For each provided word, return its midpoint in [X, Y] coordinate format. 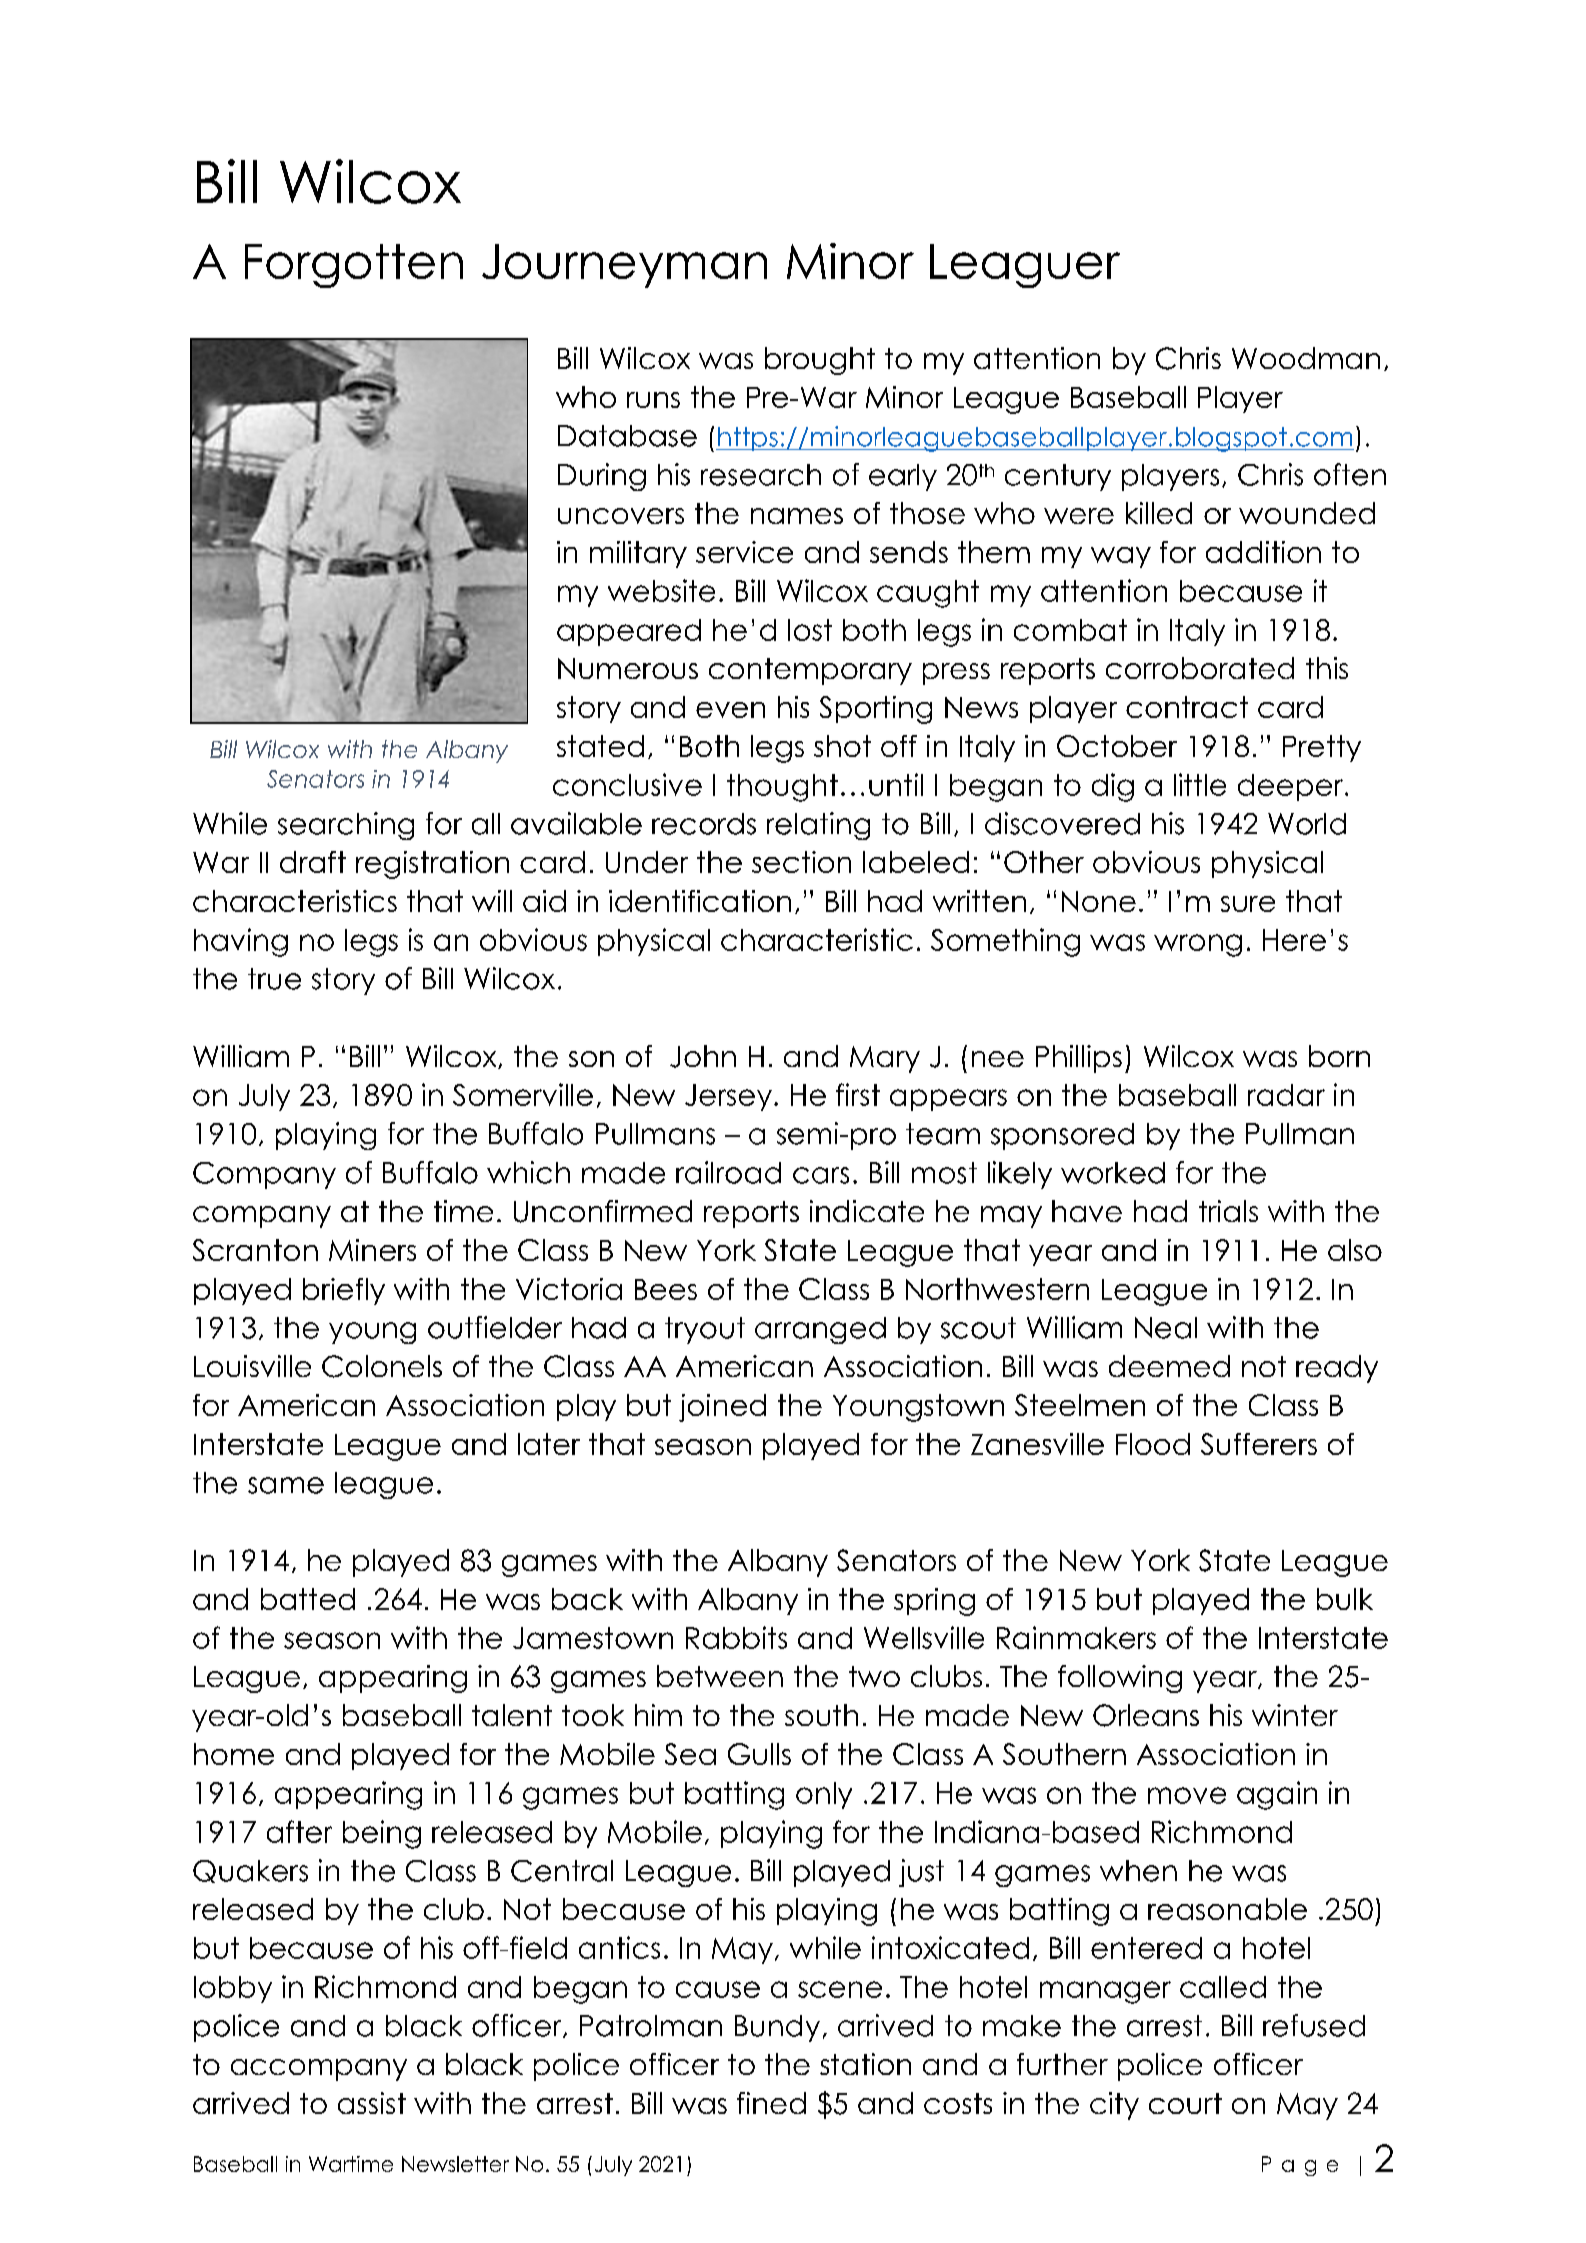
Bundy [777, 2028]
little [1200, 784]
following [1120, 1679]
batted [308, 1599]
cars [821, 1175]
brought [820, 361]
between [720, 1676]
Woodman [1306, 358]
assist [372, 2103]
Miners [372, 1250]
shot [842, 746]
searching [346, 826]
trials [1228, 1211]
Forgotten [354, 266]
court [1185, 2103]
